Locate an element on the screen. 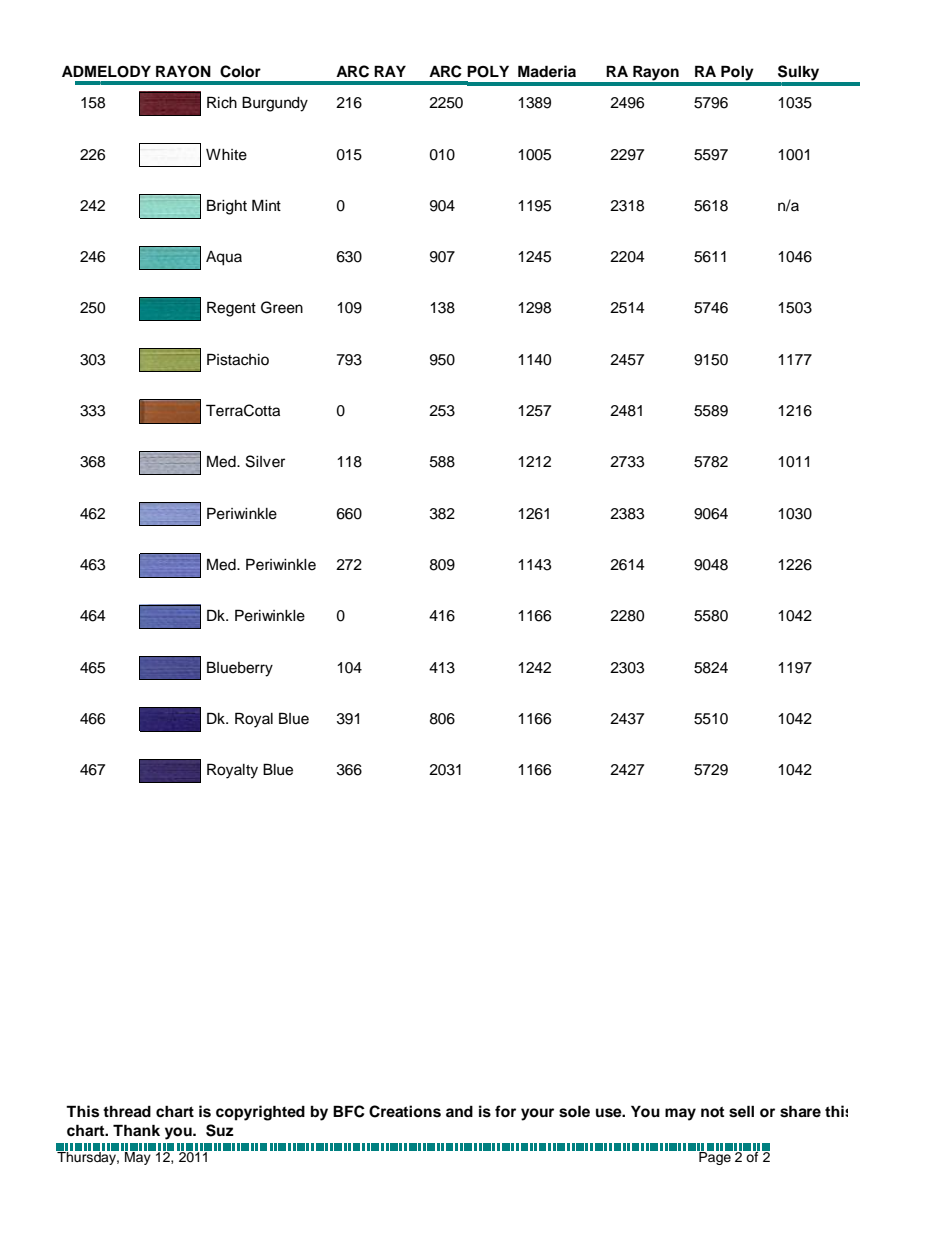 The width and height of the screenshot is (952, 1233). Pistachio is located at coordinates (238, 359).
